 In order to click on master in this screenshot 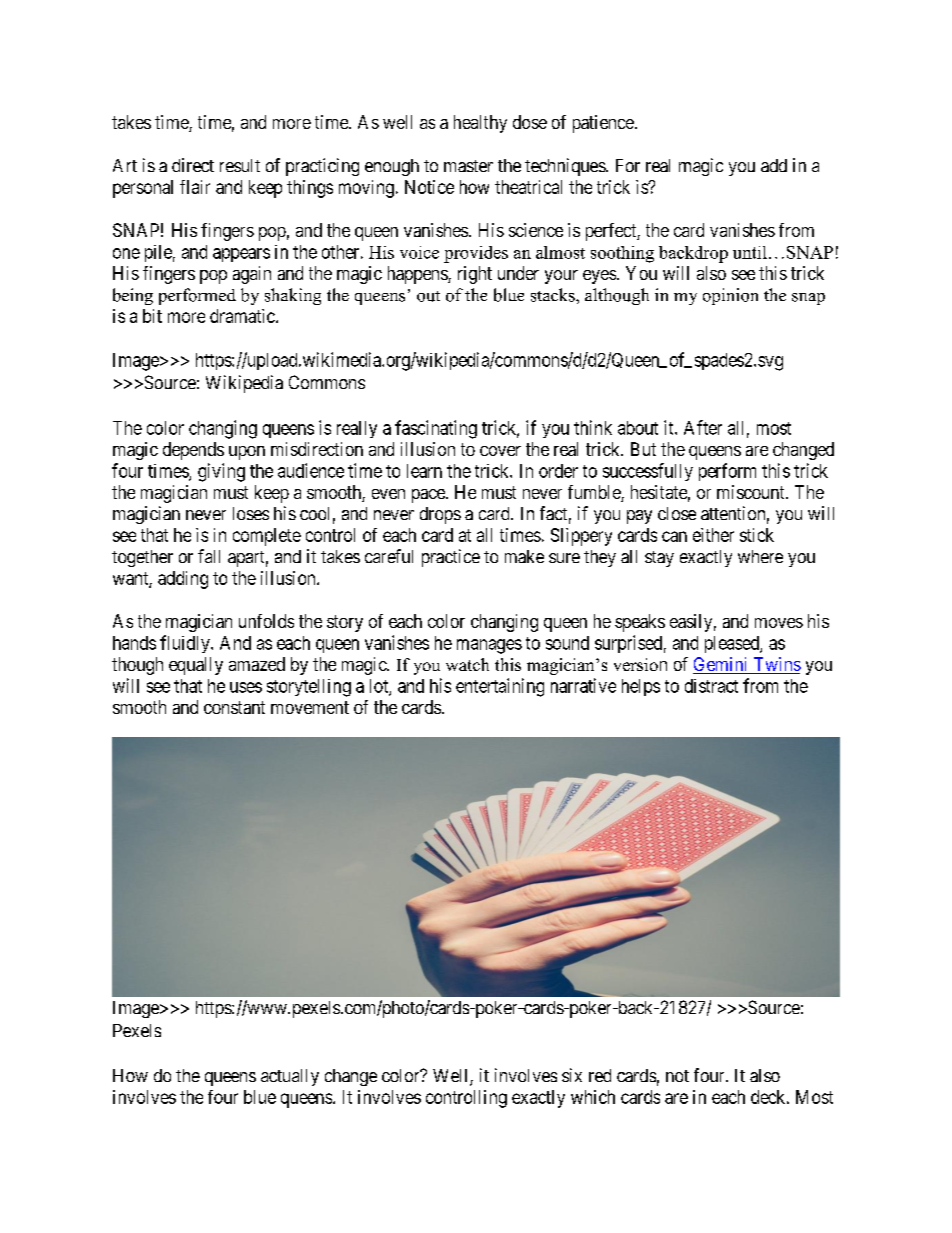, I will do `click(468, 166)`.
